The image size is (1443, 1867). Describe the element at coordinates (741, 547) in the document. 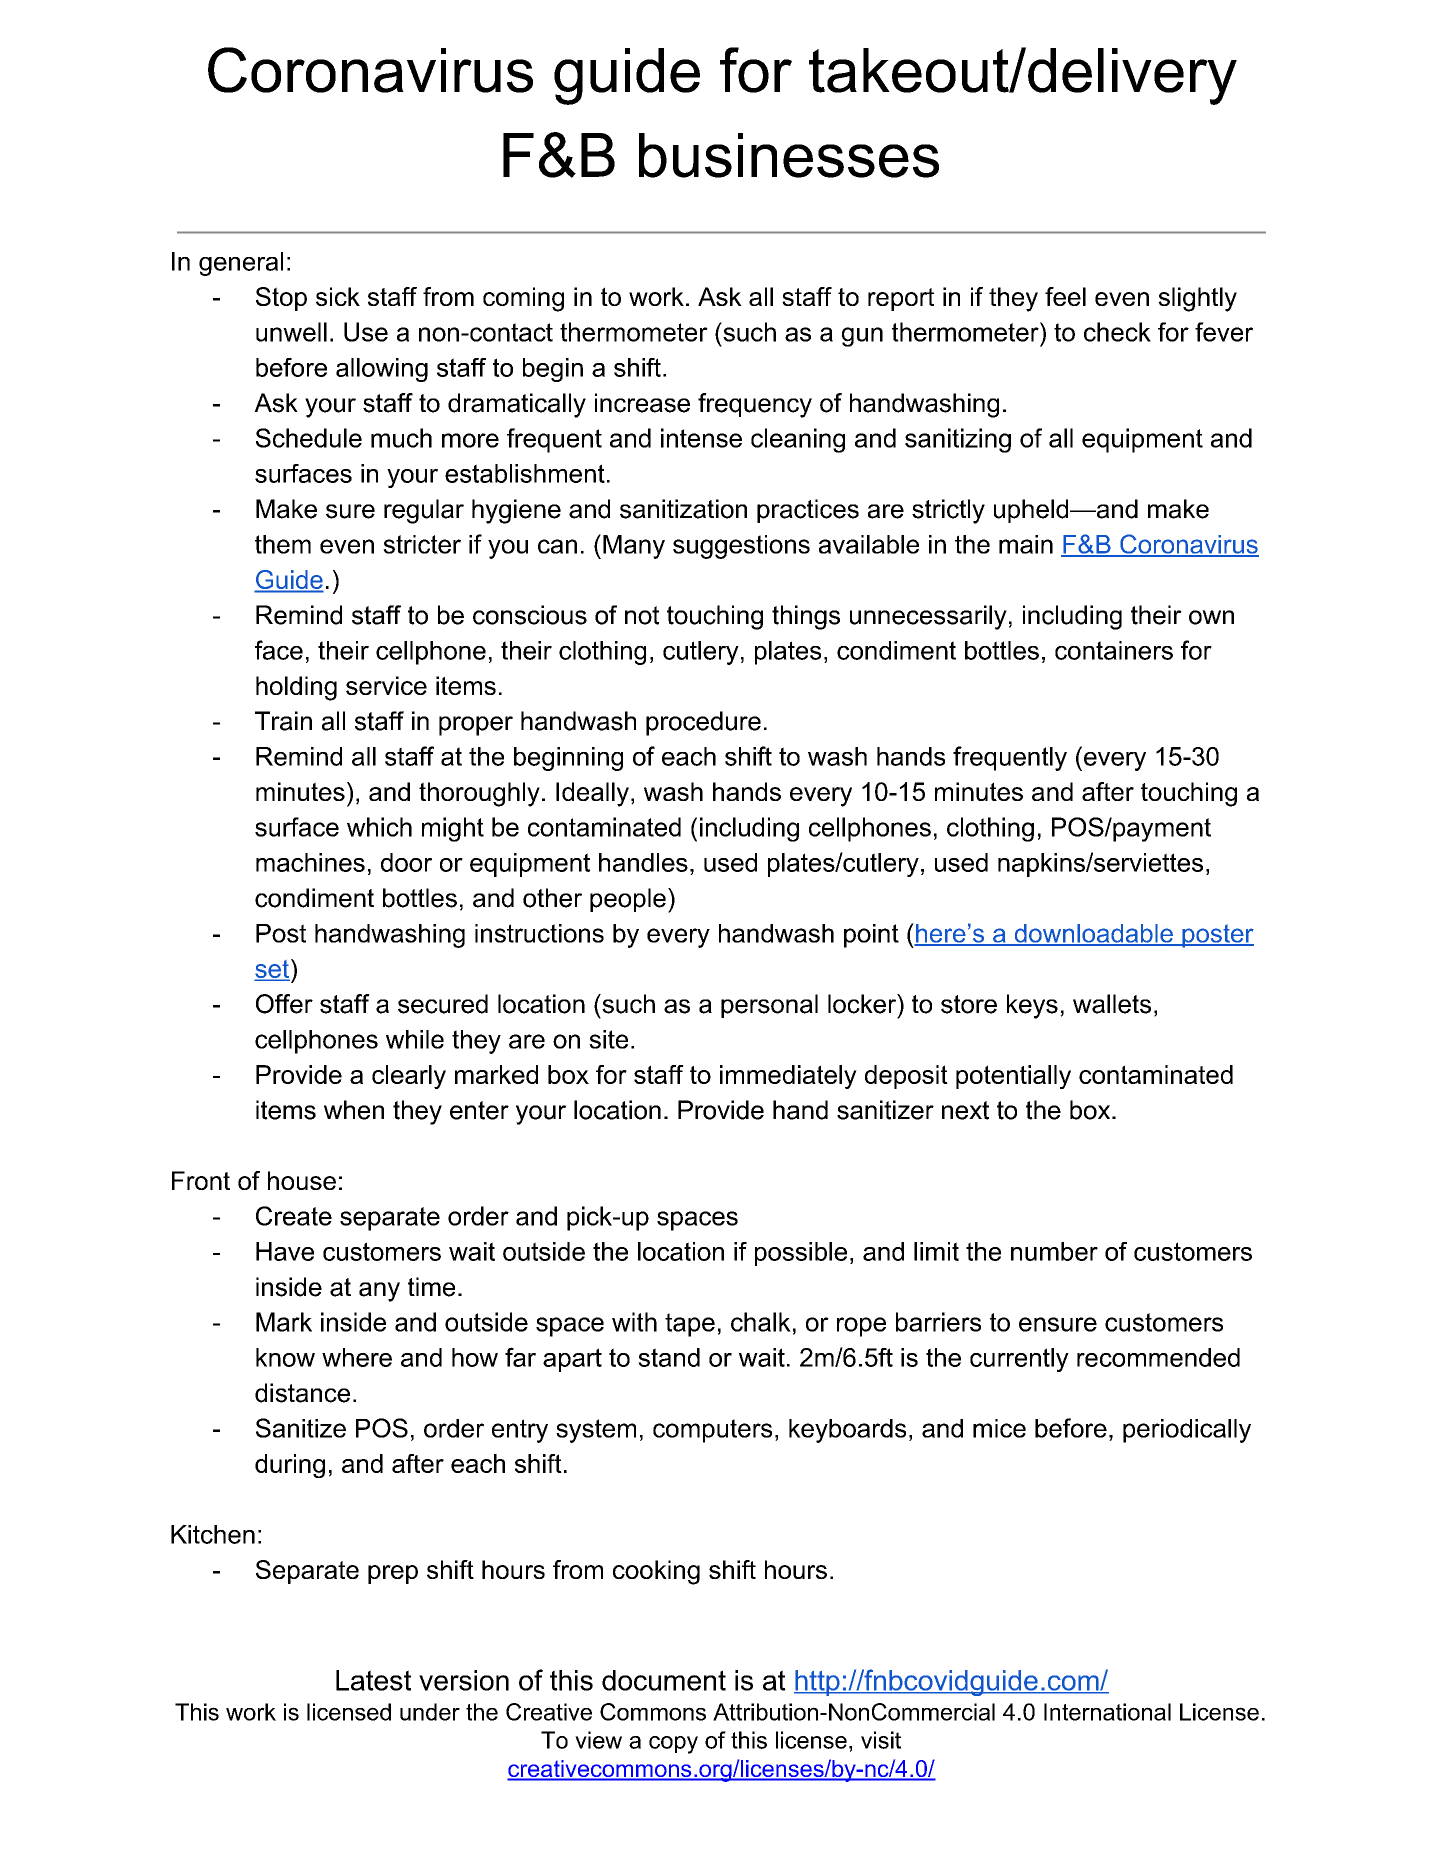

I see `suggestions` at that location.
